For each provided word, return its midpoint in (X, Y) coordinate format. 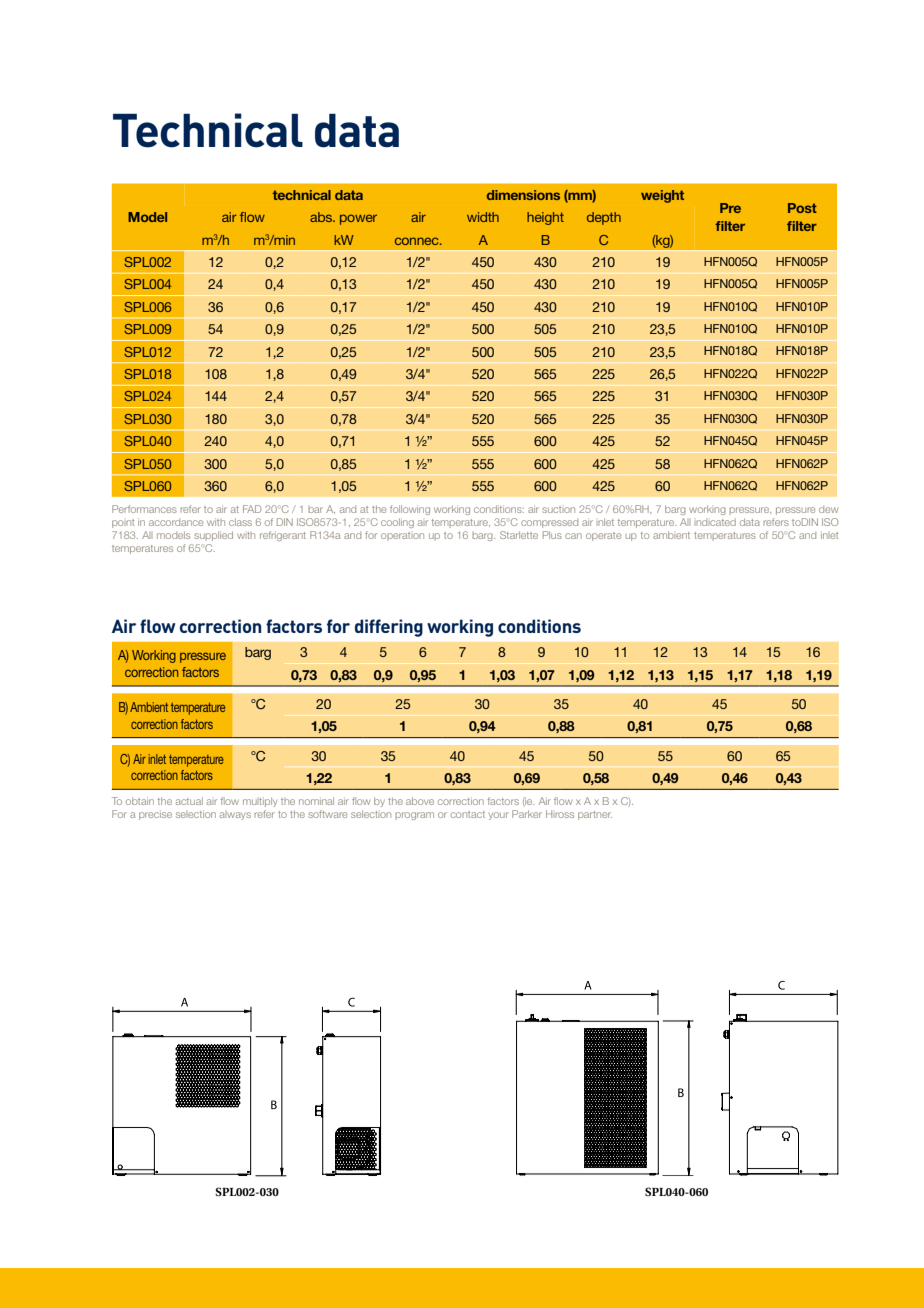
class (240, 522)
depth (604, 218)
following (410, 510)
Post (802, 208)
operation (402, 535)
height (545, 218)
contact (468, 814)
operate (603, 536)
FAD (252, 509)
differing (389, 628)
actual (189, 801)
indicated (716, 522)
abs (322, 217)
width (483, 217)
